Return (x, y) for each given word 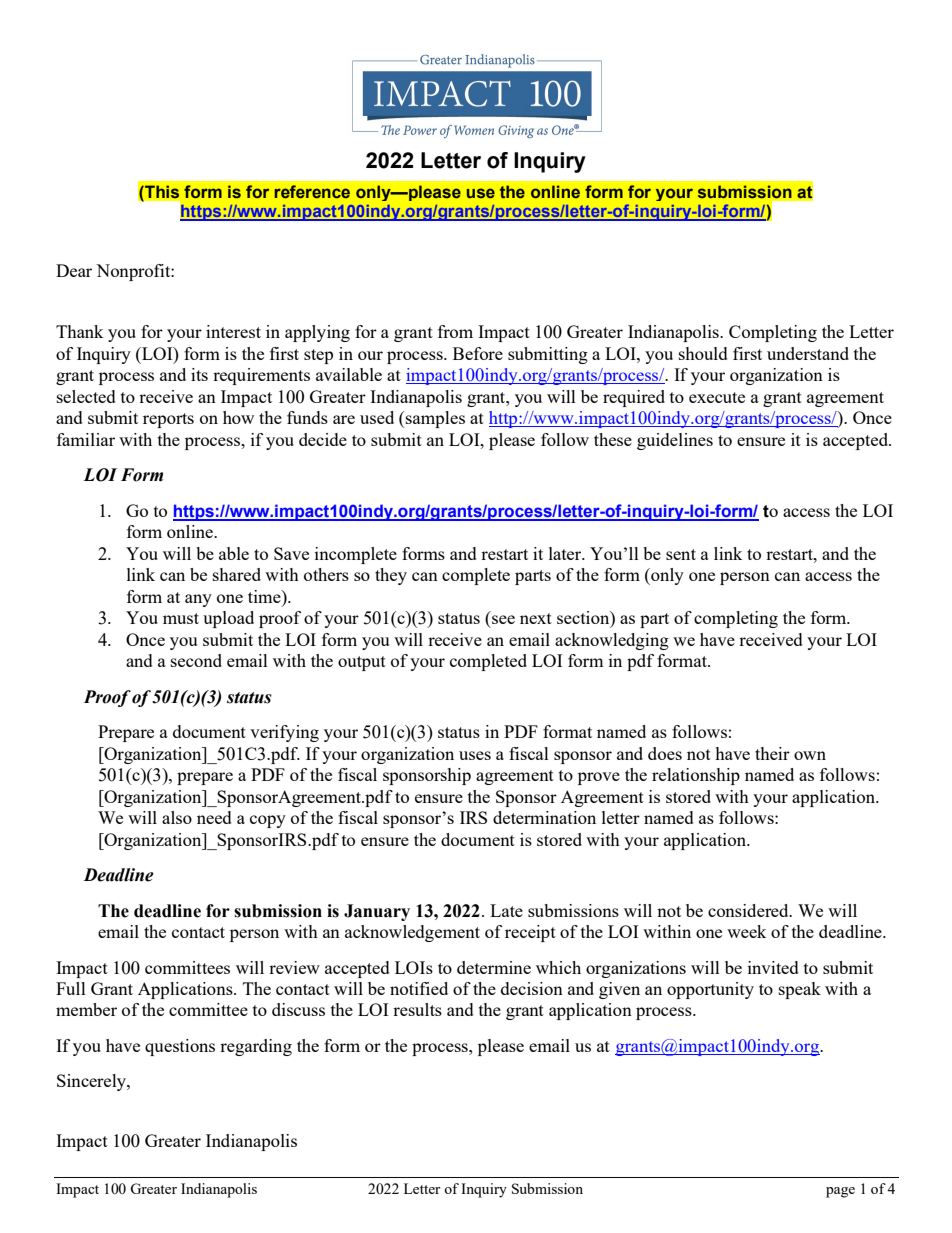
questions (180, 1047)
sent (681, 554)
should (703, 353)
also (177, 817)
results (417, 1009)
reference (312, 191)
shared (237, 574)
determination (544, 817)
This (161, 191)
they (391, 576)
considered (749, 910)
